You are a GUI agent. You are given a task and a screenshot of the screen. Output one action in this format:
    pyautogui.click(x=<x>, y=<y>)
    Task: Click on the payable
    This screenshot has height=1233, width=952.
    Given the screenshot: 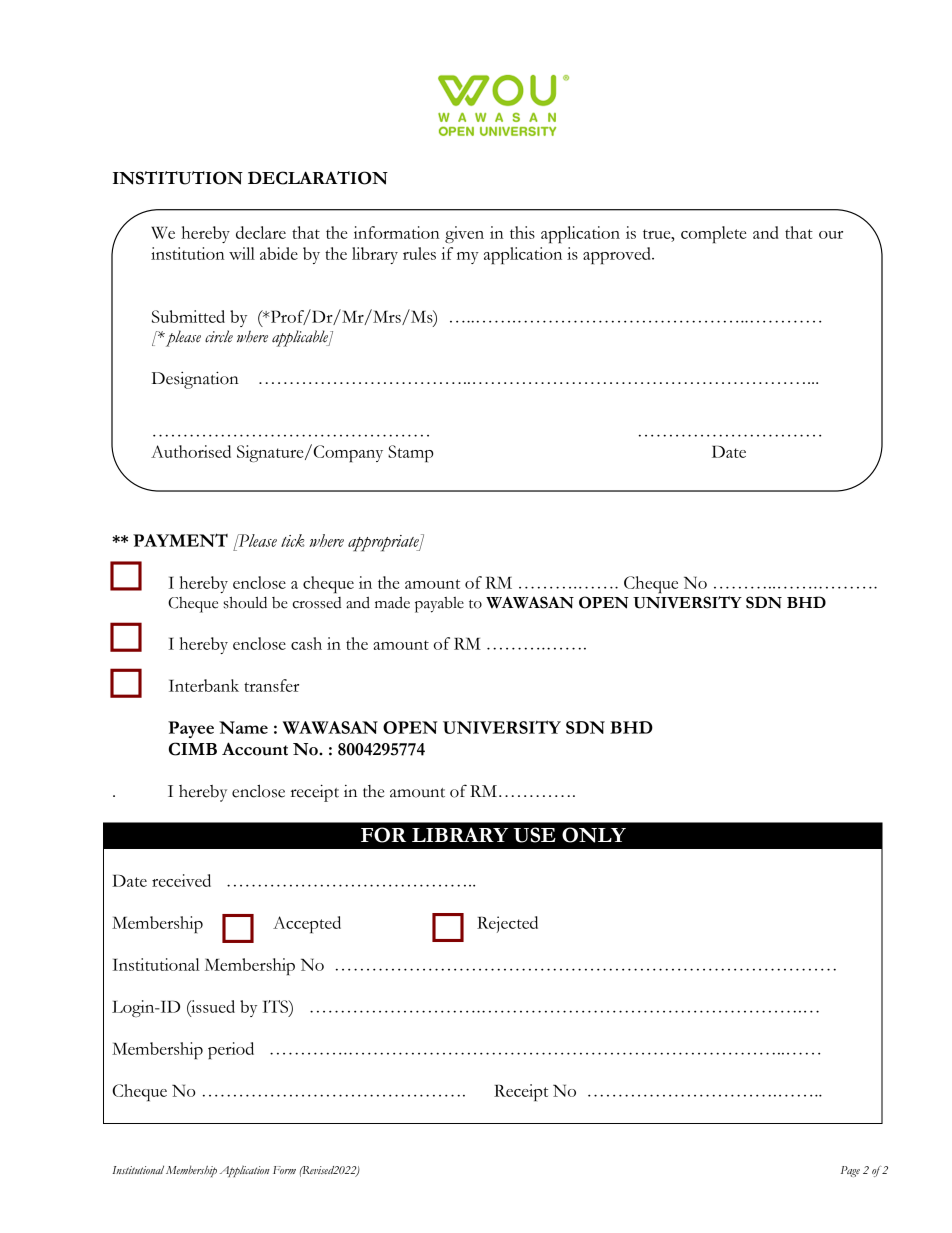 What is the action you would take?
    pyautogui.click(x=439, y=605)
